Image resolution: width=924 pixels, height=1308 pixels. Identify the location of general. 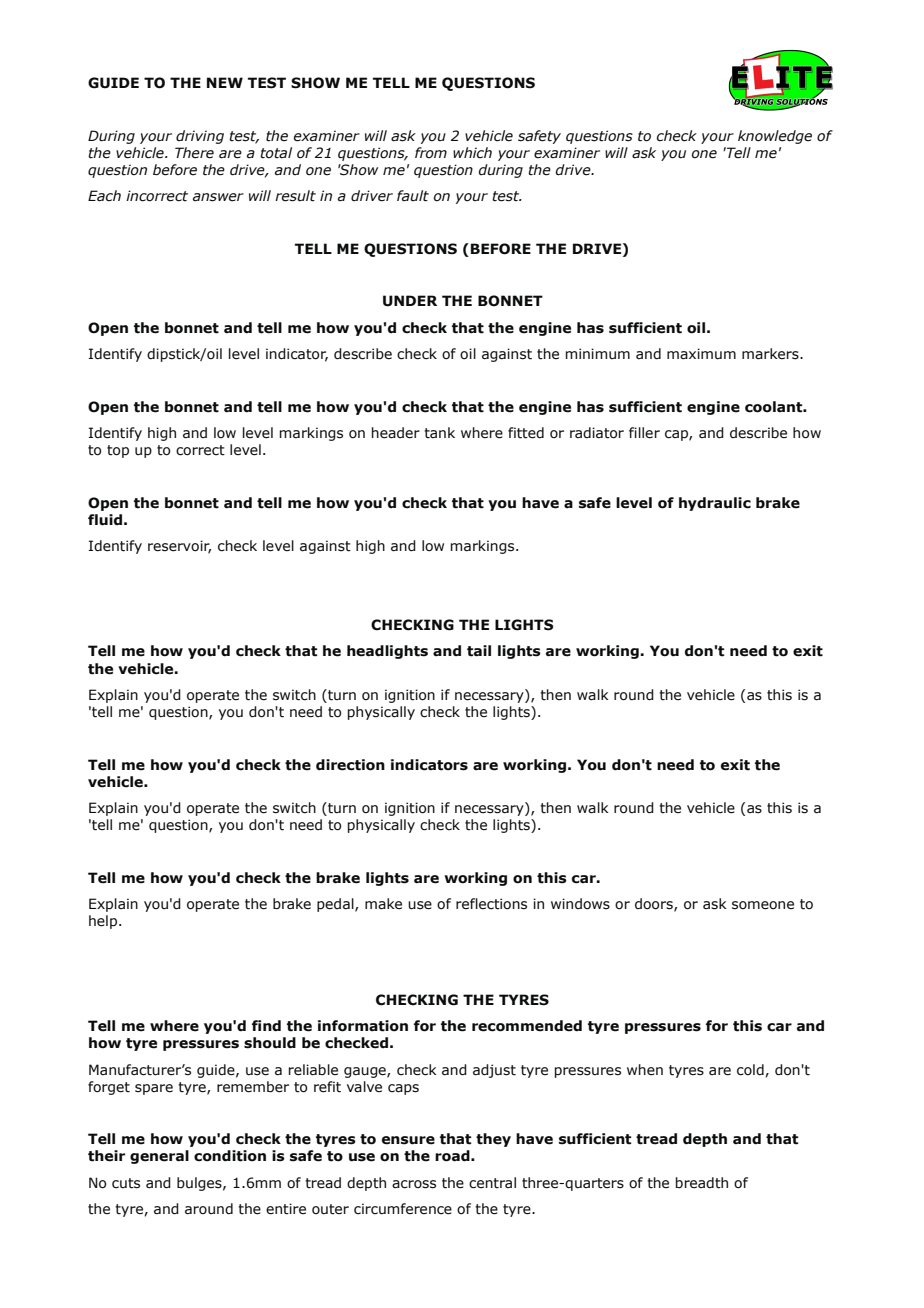
(159, 1157).
